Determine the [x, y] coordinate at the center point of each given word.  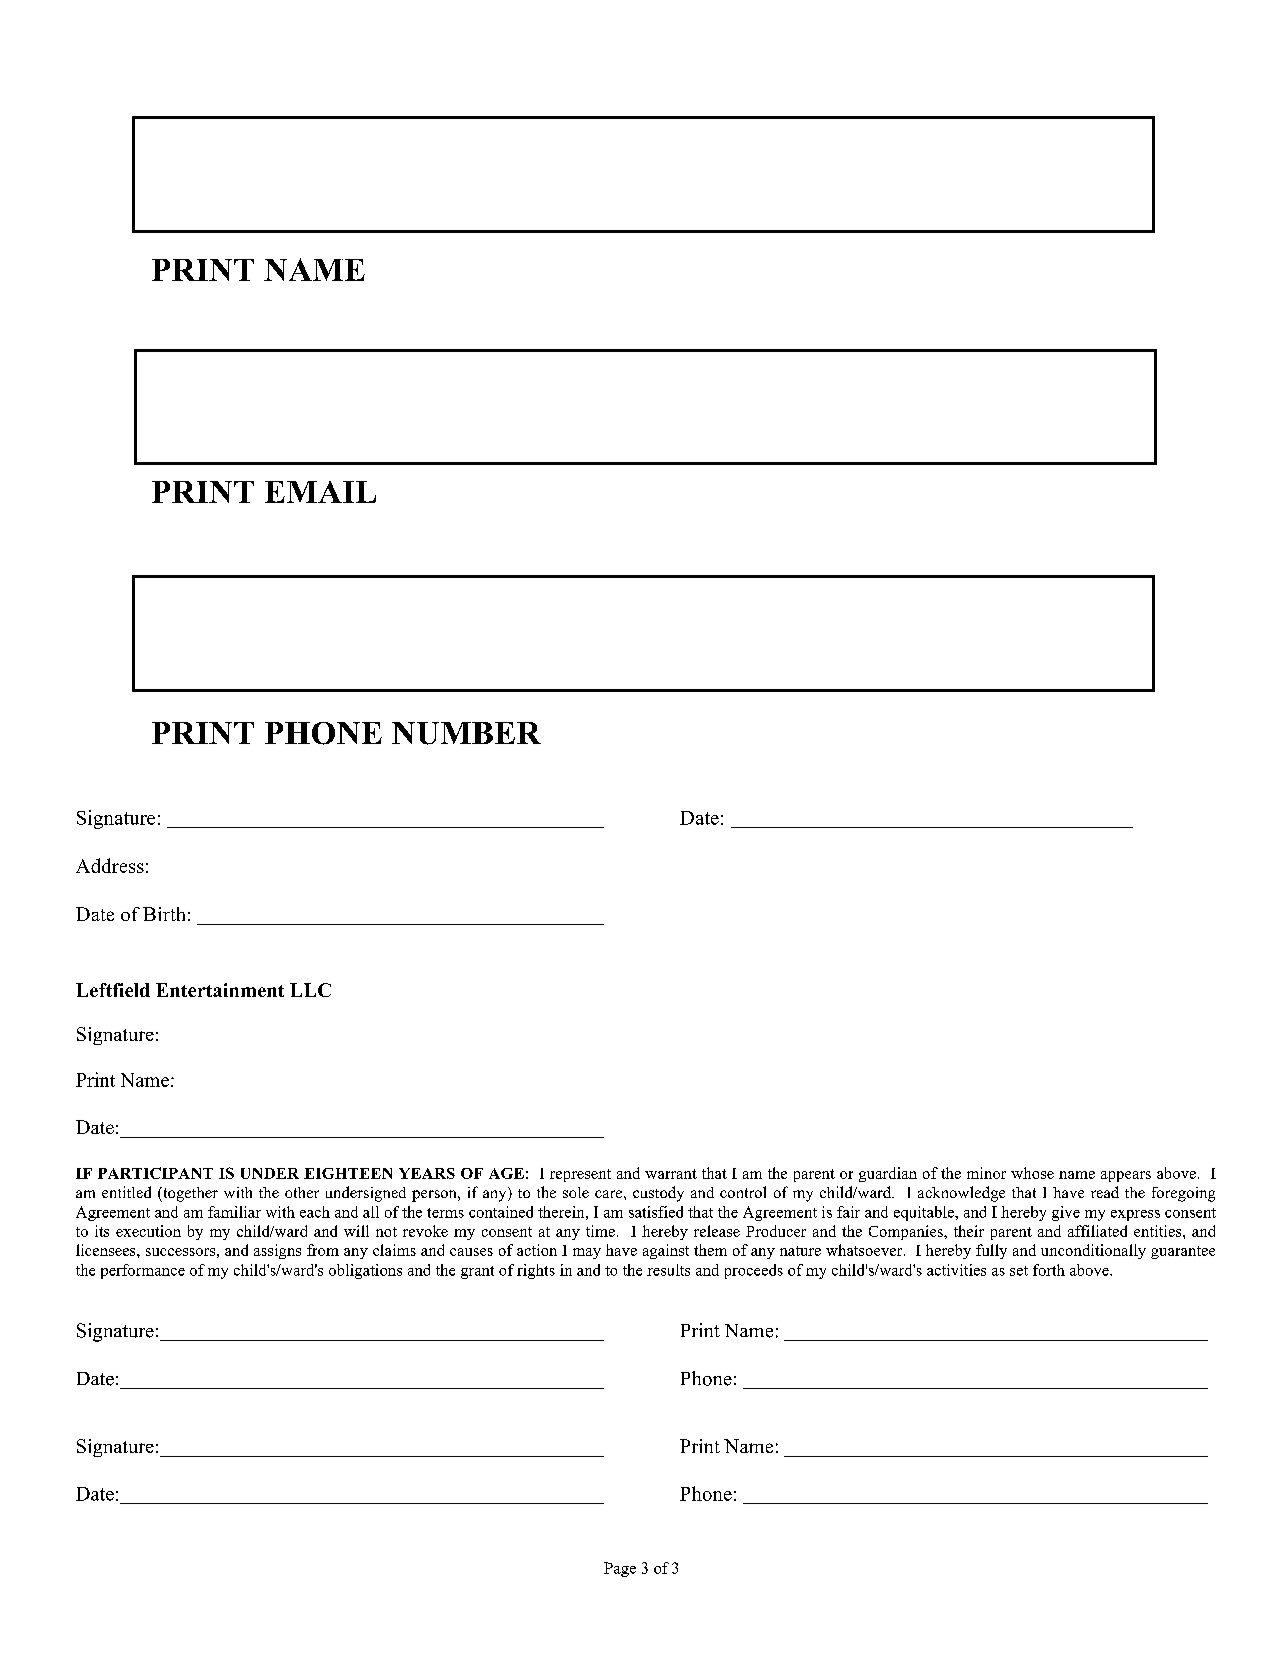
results [668, 1270]
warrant [671, 1174]
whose [1032, 1173]
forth [1049, 1270]
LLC [310, 990]
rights [536, 1271]
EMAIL [320, 492]
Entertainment [220, 990]
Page [620, 1569]
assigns [277, 1251]
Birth [164, 914]
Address [110, 865]
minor [986, 1173]
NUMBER [466, 733]
